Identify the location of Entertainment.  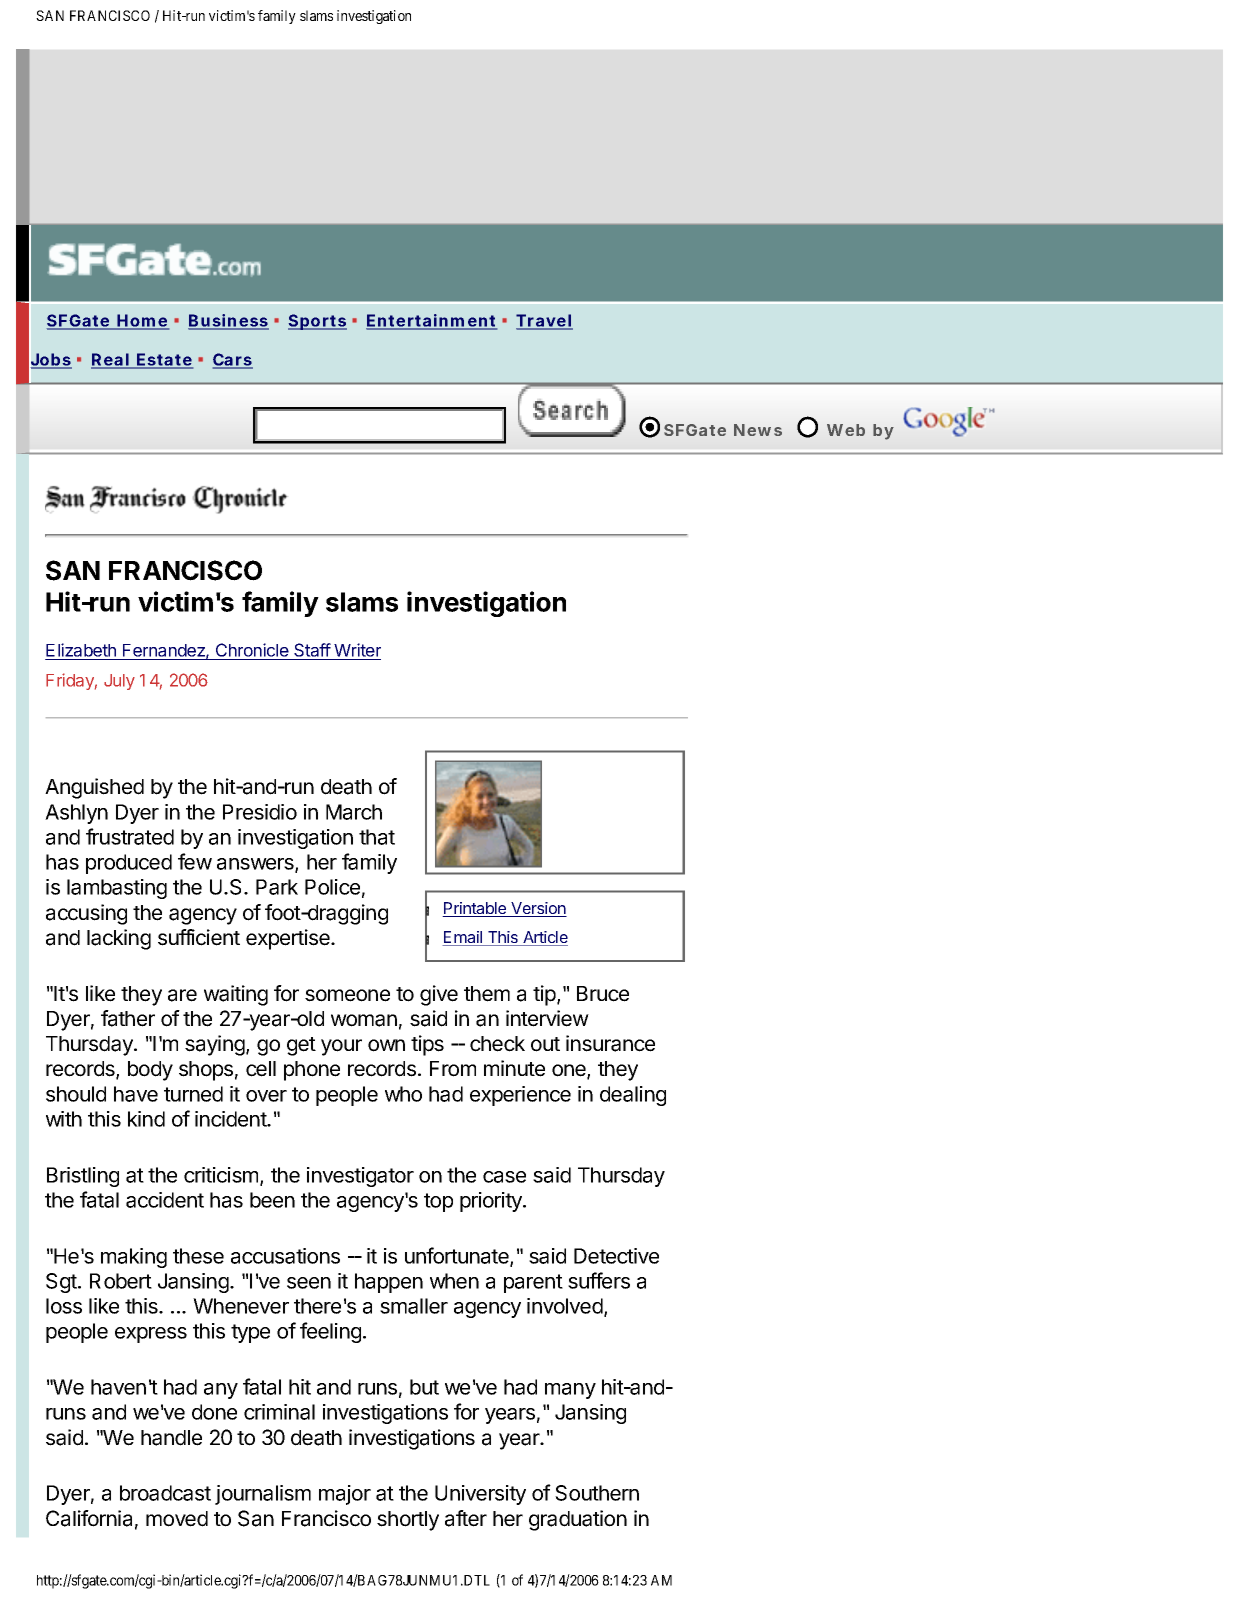
(431, 321).
